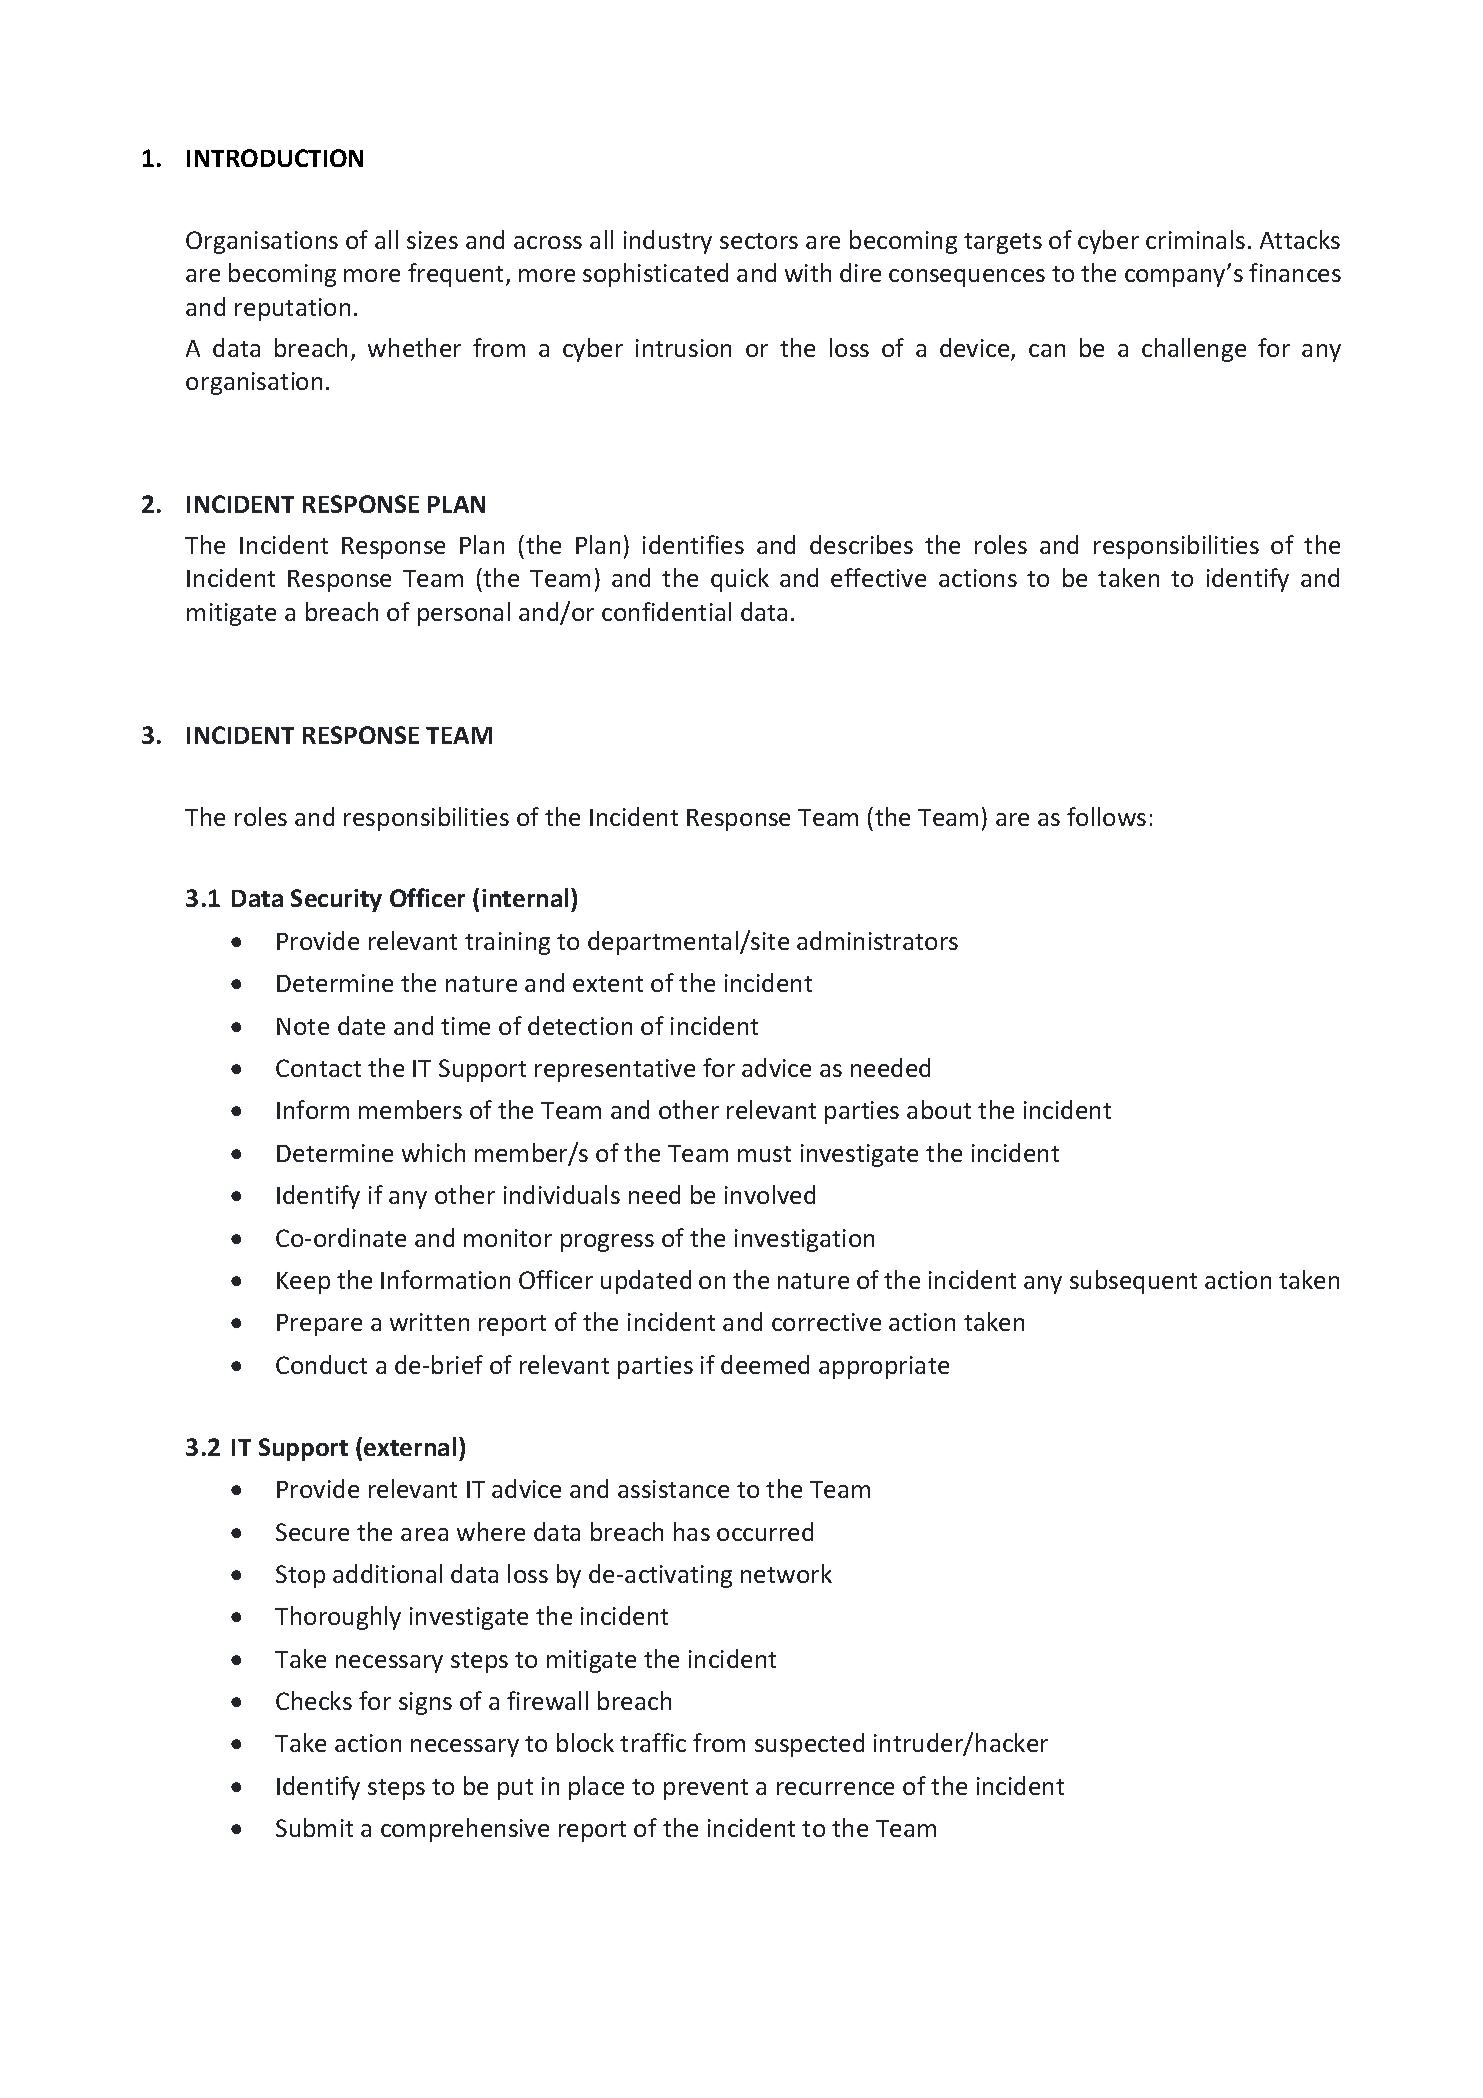 The image size is (1483, 2098). What do you see at coordinates (465, 1026) in the screenshot?
I see `time` at bounding box center [465, 1026].
